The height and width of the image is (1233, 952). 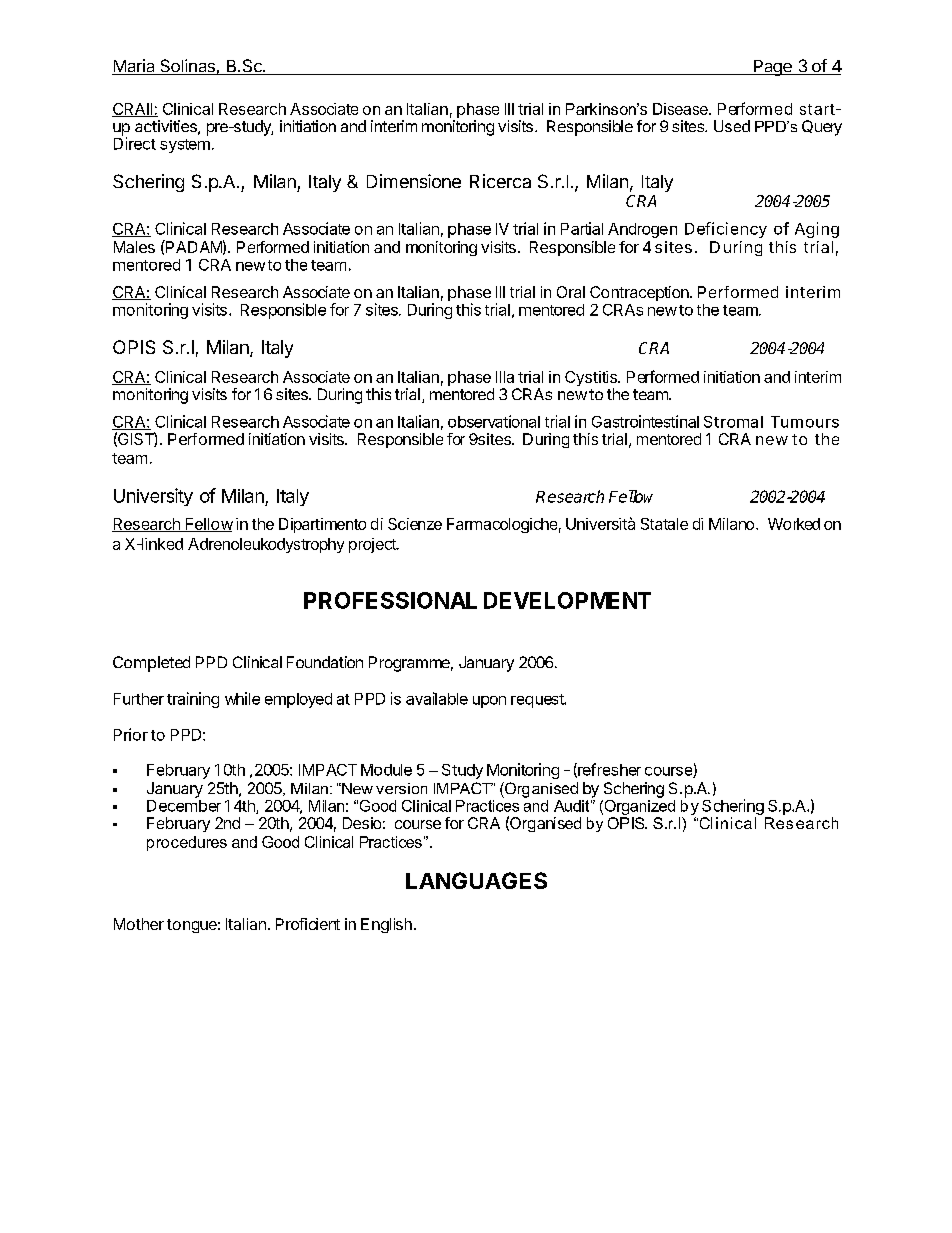 What do you see at coordinates (373, 545) in the image?
I see `project` at bounding box center [373, 545].
